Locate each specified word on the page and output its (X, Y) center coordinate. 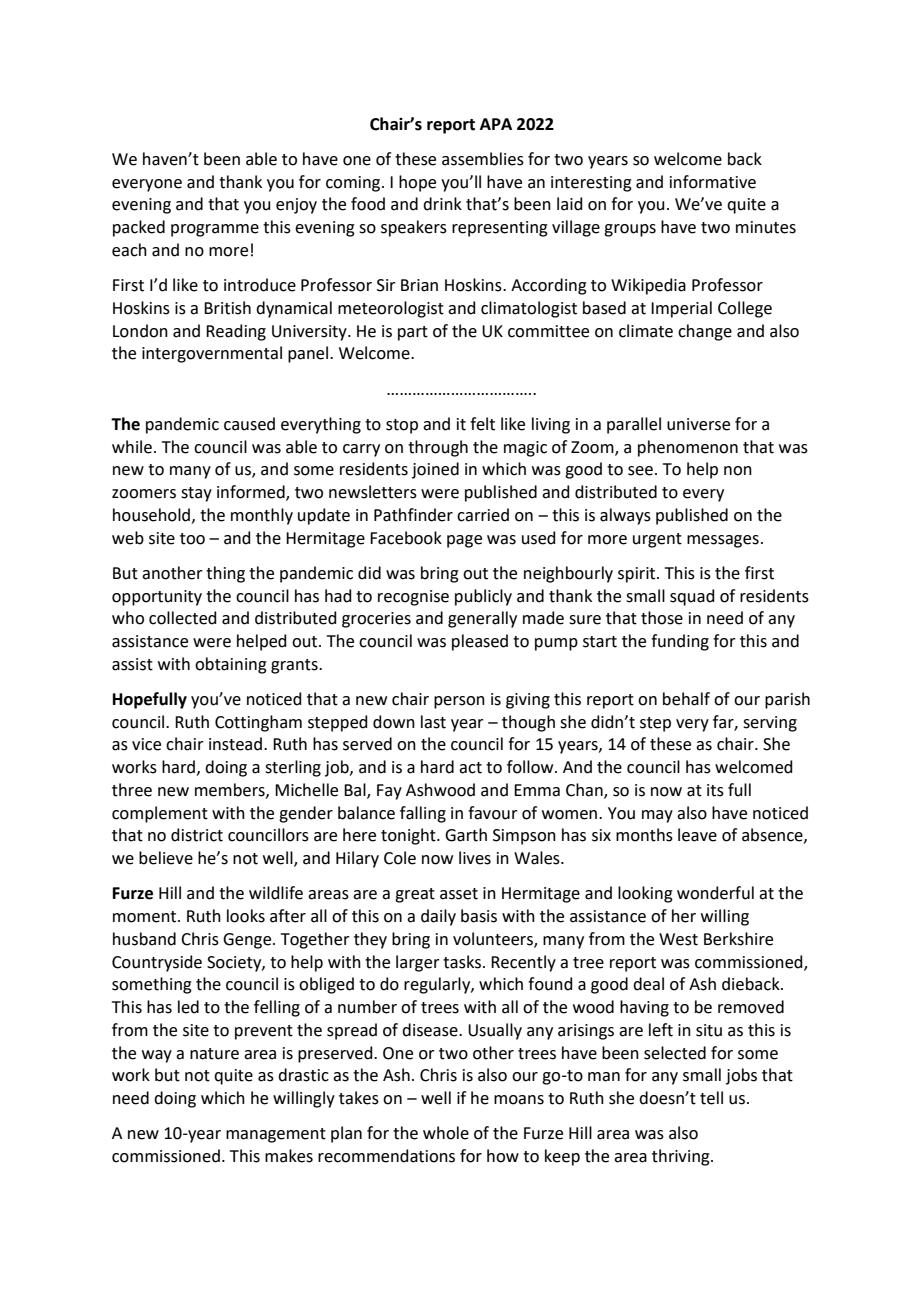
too (192, 539)
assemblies (483, 159)
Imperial (681, 309)
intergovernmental (212, 354)
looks (246, 916)
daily (438, 917)
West (678, 939)
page (464, 541)
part (413, 333)
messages (723, 541)
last (433, 722)
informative (713, 182)
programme (215, 230)
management (276, 1135)
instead (235, 744)
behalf (686, 699)
